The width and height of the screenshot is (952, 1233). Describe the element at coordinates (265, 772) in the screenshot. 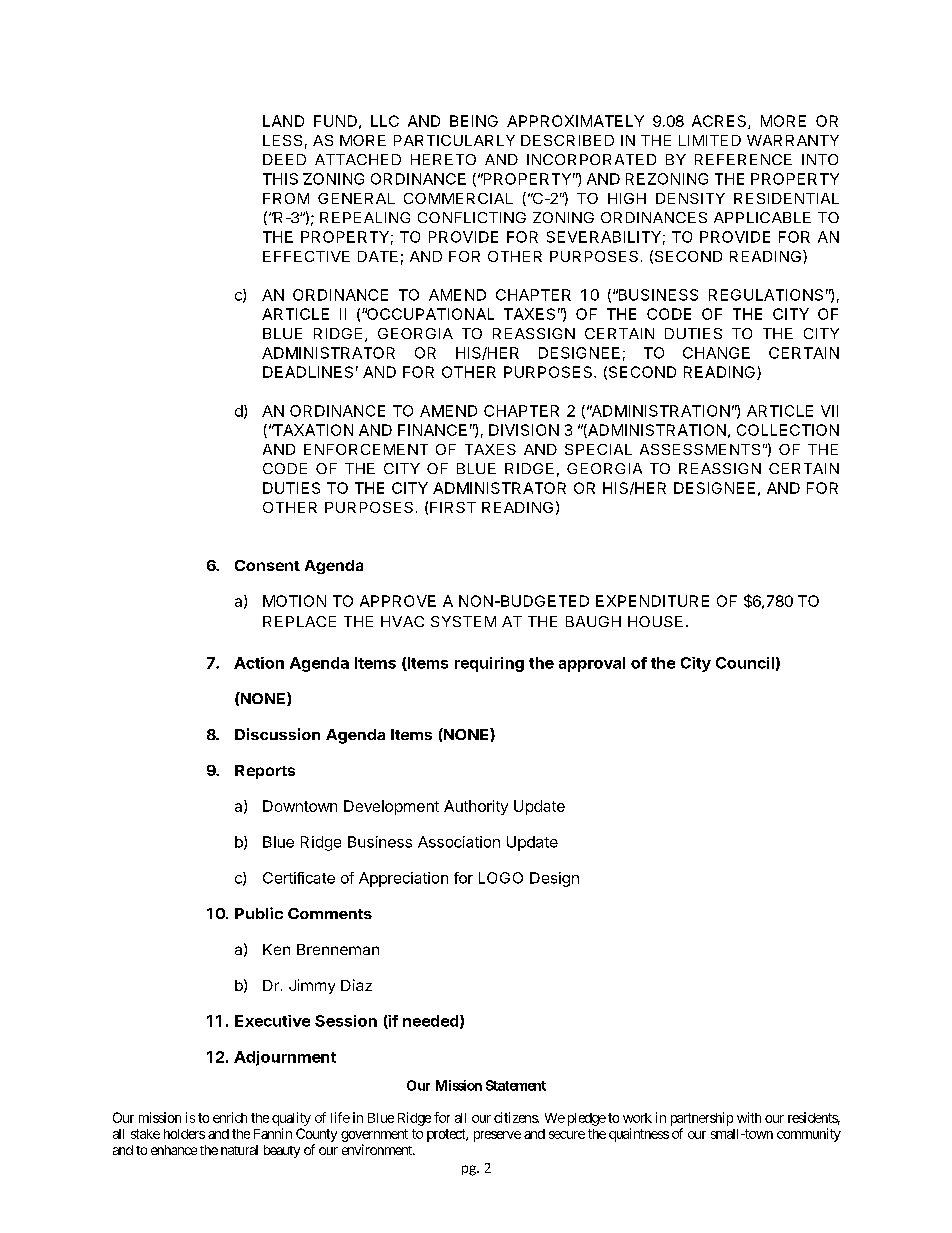

I see `Reports` at that location.
